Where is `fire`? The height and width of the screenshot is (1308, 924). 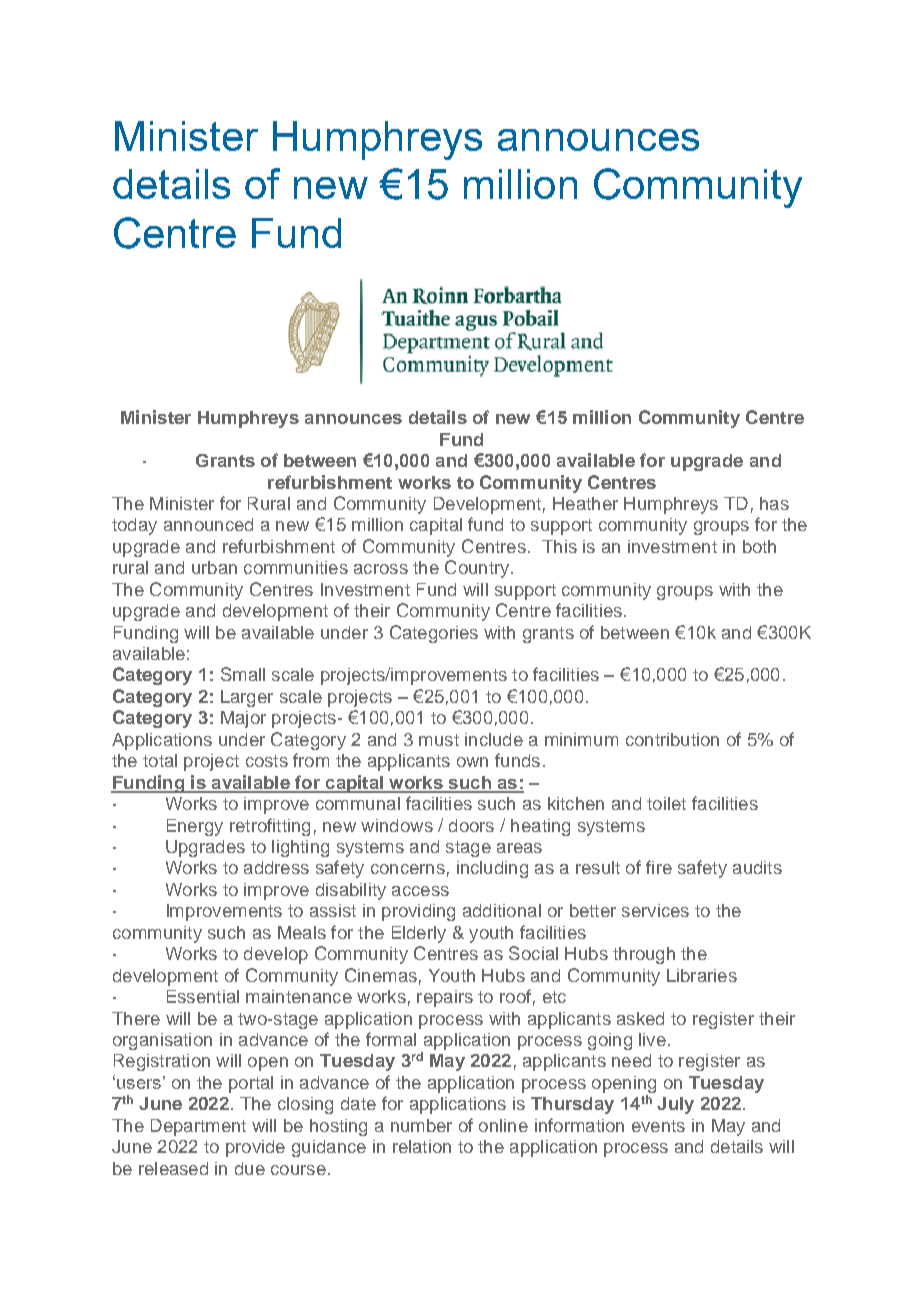
fire is located at coordinates (659, 867).
